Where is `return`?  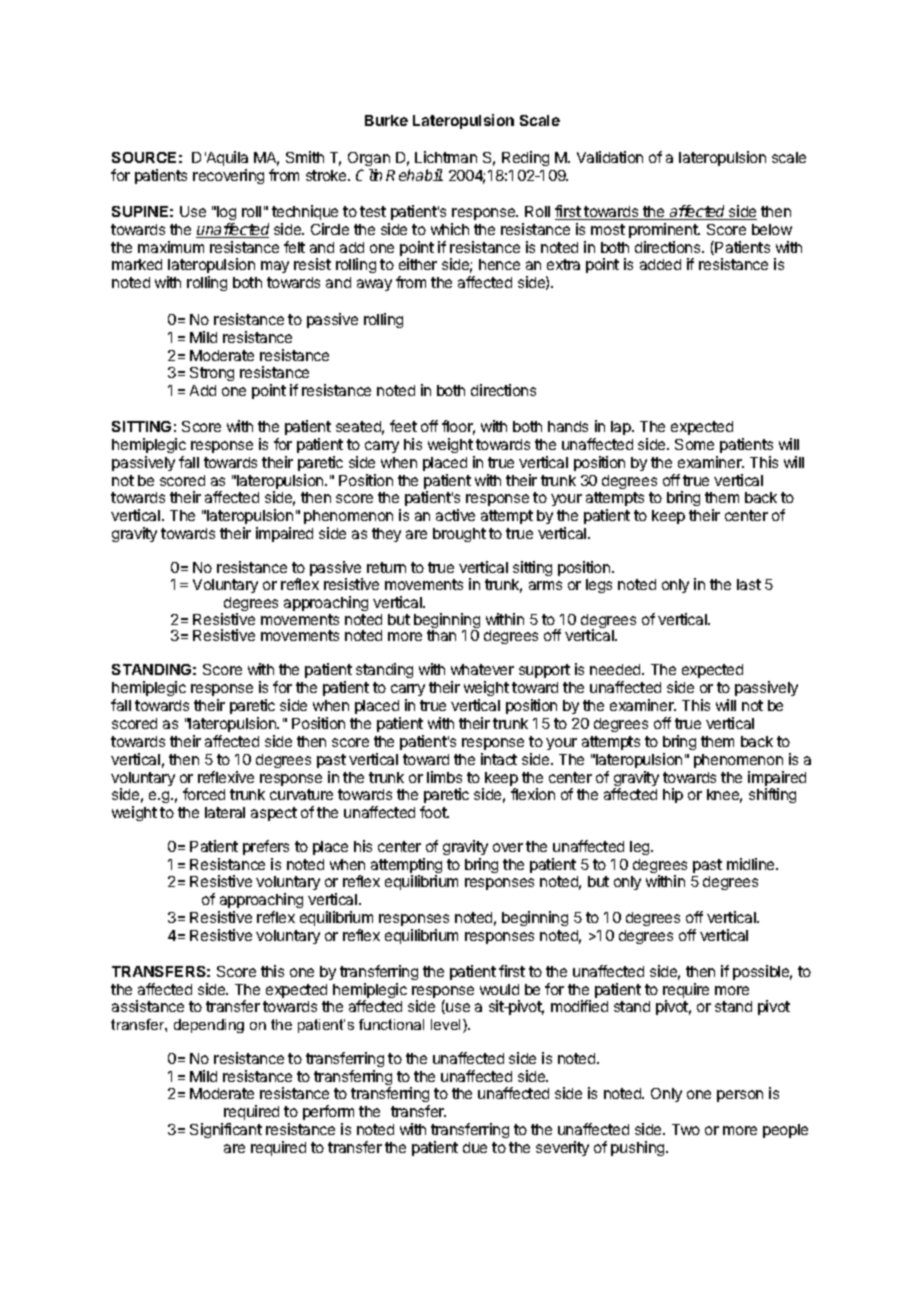 return is located at coordinates (386, 567).
